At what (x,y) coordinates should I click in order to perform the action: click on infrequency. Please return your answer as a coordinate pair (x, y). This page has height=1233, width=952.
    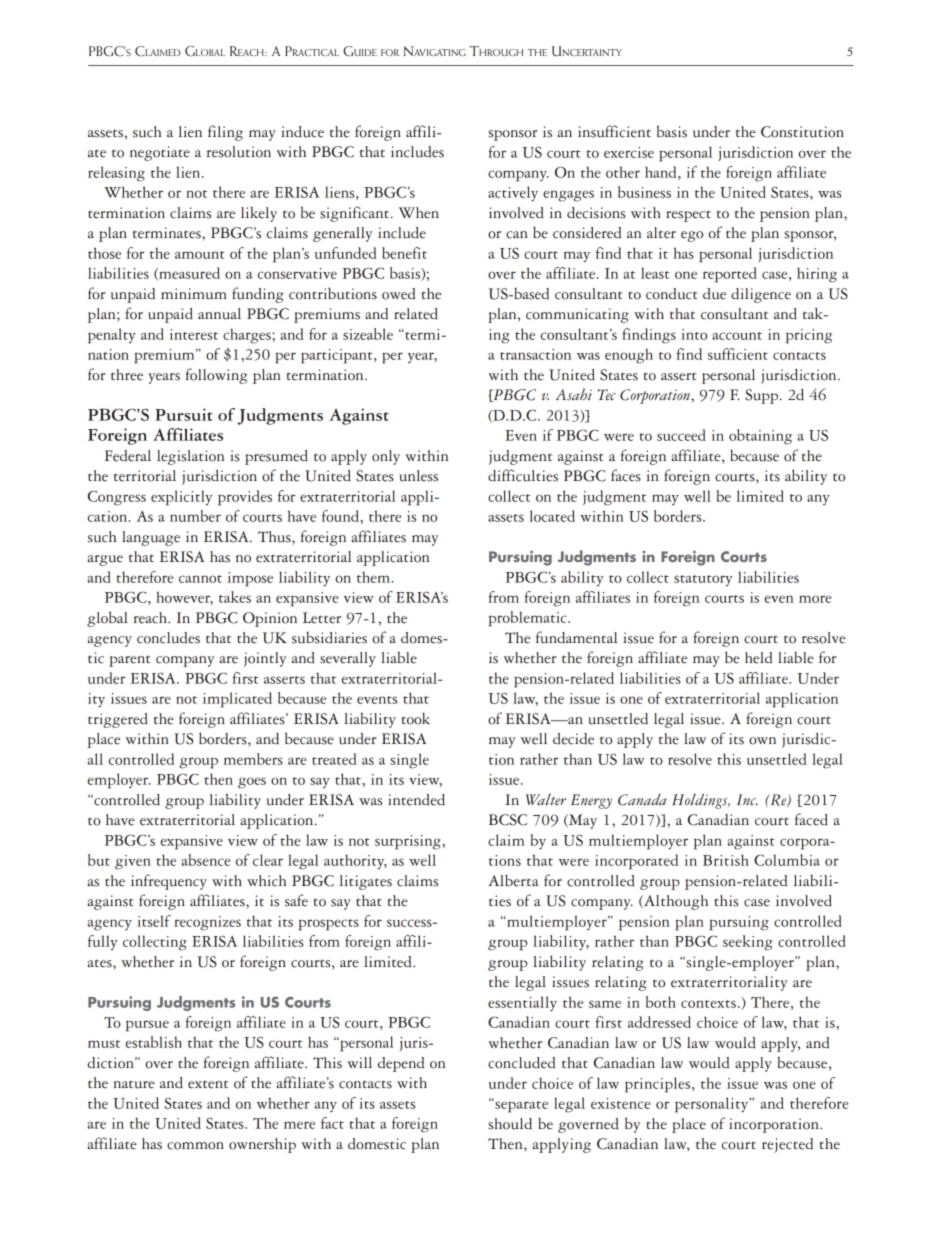
    Looking at the image, I should click on (169, 882).
